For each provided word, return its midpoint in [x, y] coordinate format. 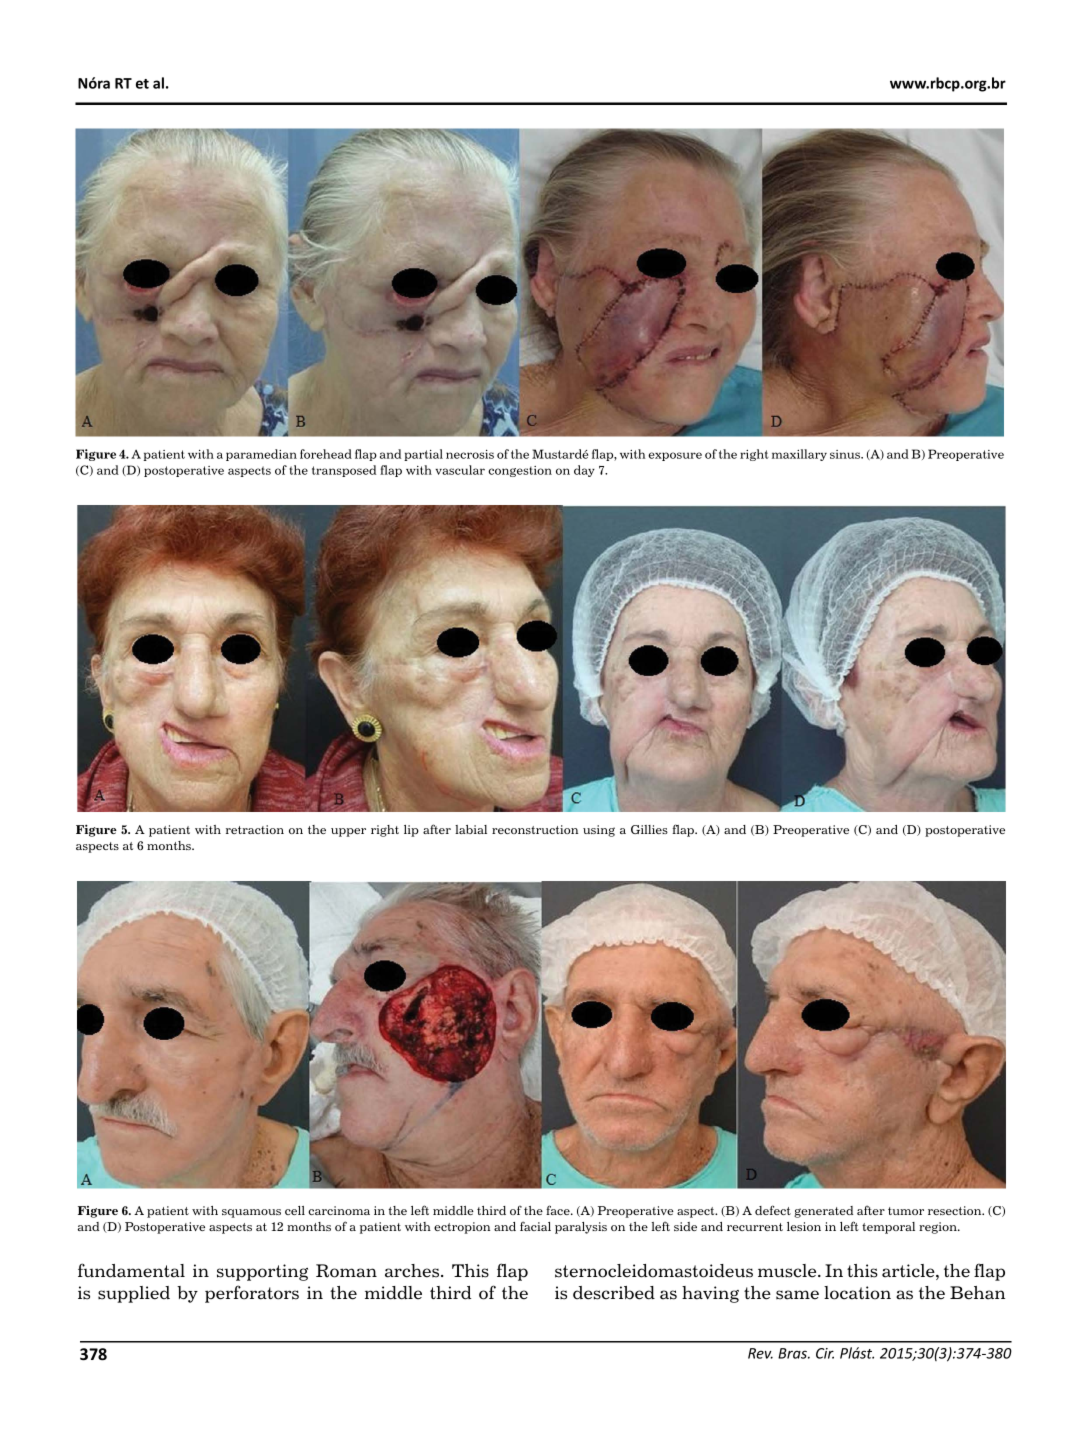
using [599, 831]
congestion [520, 471]
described [614, 1293]
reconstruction [535, 829]
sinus [846, 454]
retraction [255, 829]
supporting [262, 1272]
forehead [326, 454]
